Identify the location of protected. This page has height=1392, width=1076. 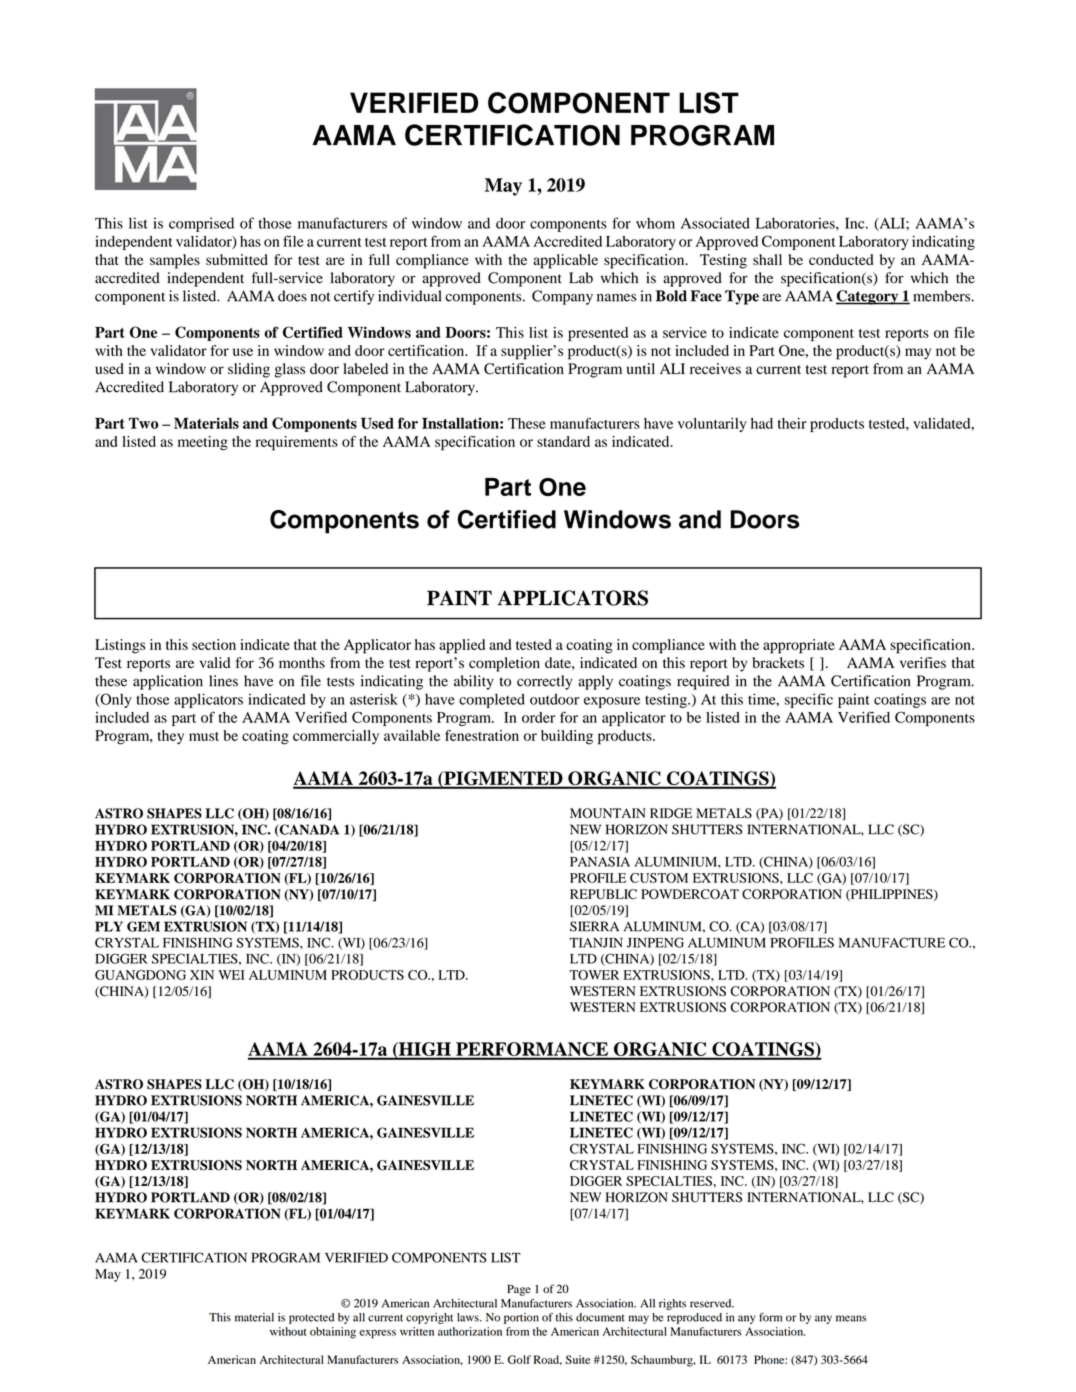
(311, 1318).
